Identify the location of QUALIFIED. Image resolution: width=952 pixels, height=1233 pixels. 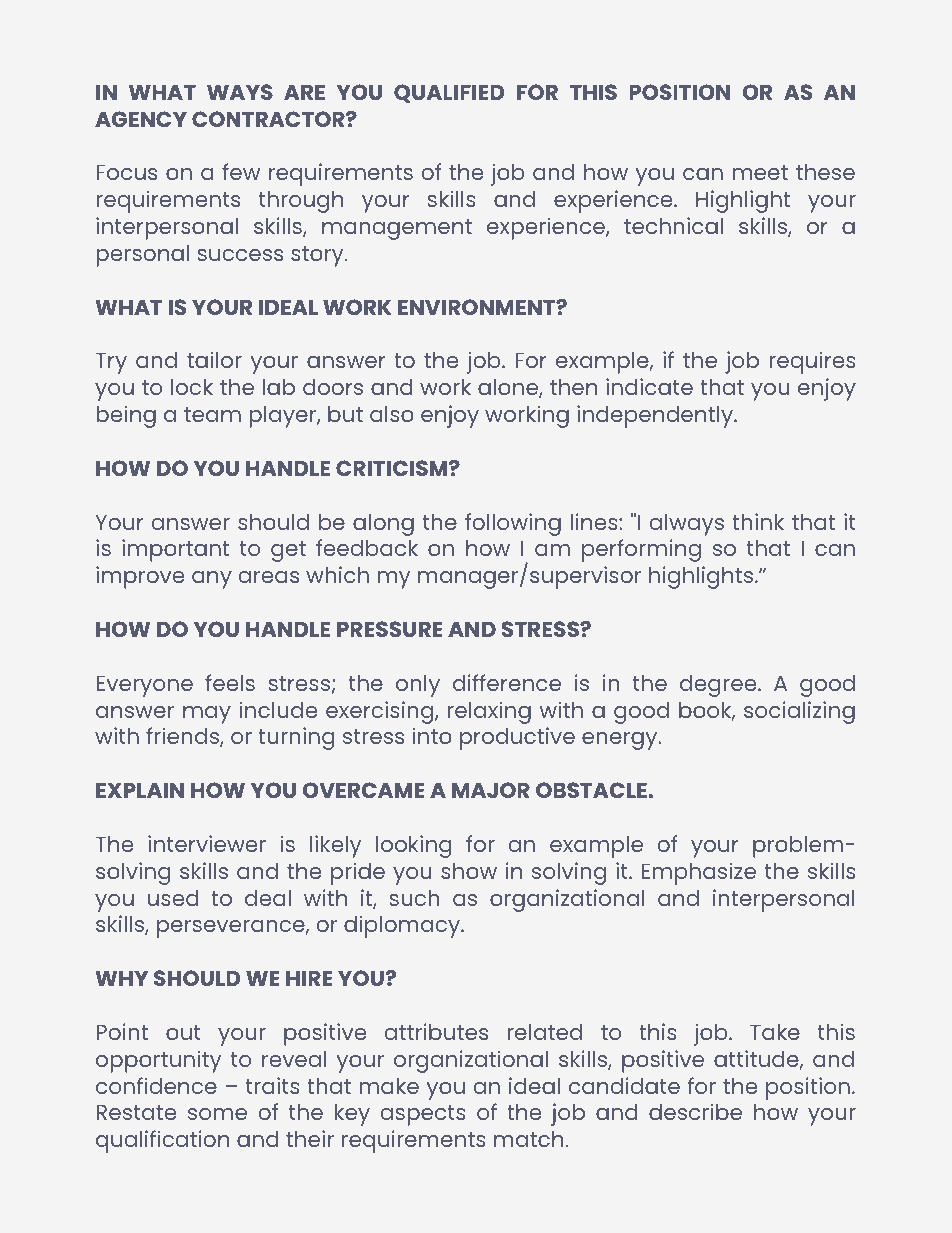
(449, 93).
